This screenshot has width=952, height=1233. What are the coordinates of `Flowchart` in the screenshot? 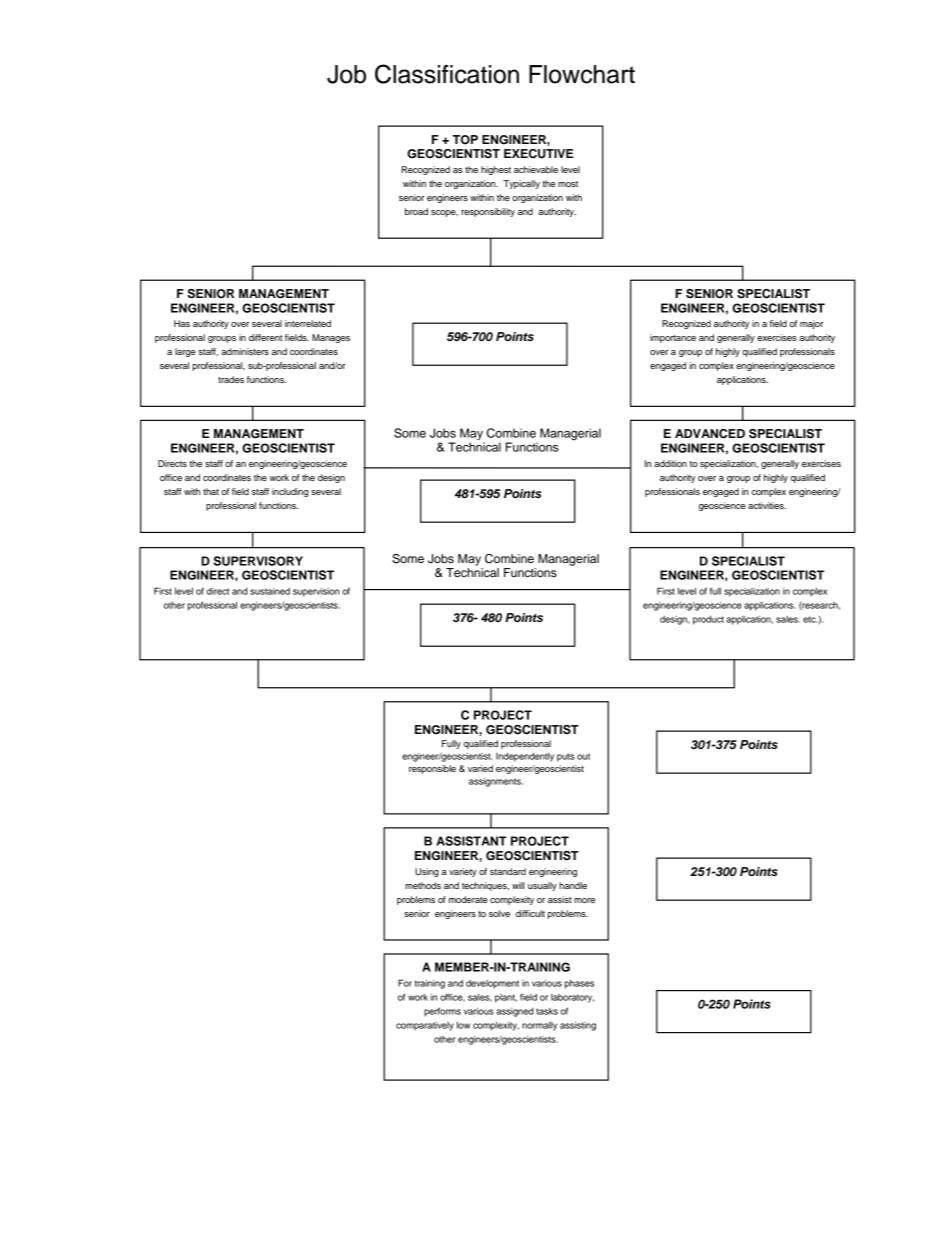 It's located at (582, 74).
